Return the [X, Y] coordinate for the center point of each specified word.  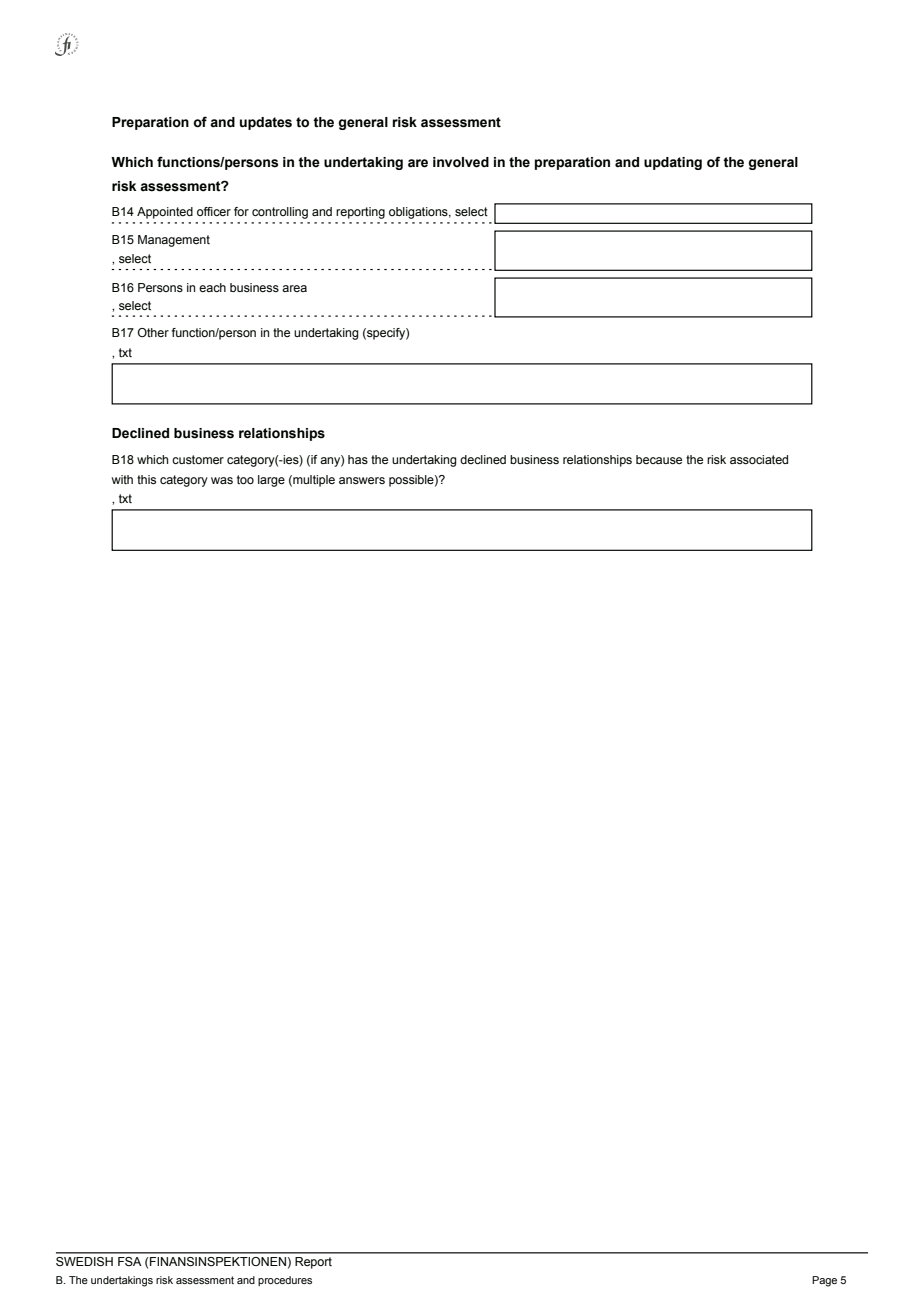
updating [673, 163]
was [222, 480]
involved [461, 162]
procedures [285, 1281]
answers [362, 480]
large [271, 481]
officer [214, 211]
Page [824, 1281]
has [358, 459]
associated [759, 459]
